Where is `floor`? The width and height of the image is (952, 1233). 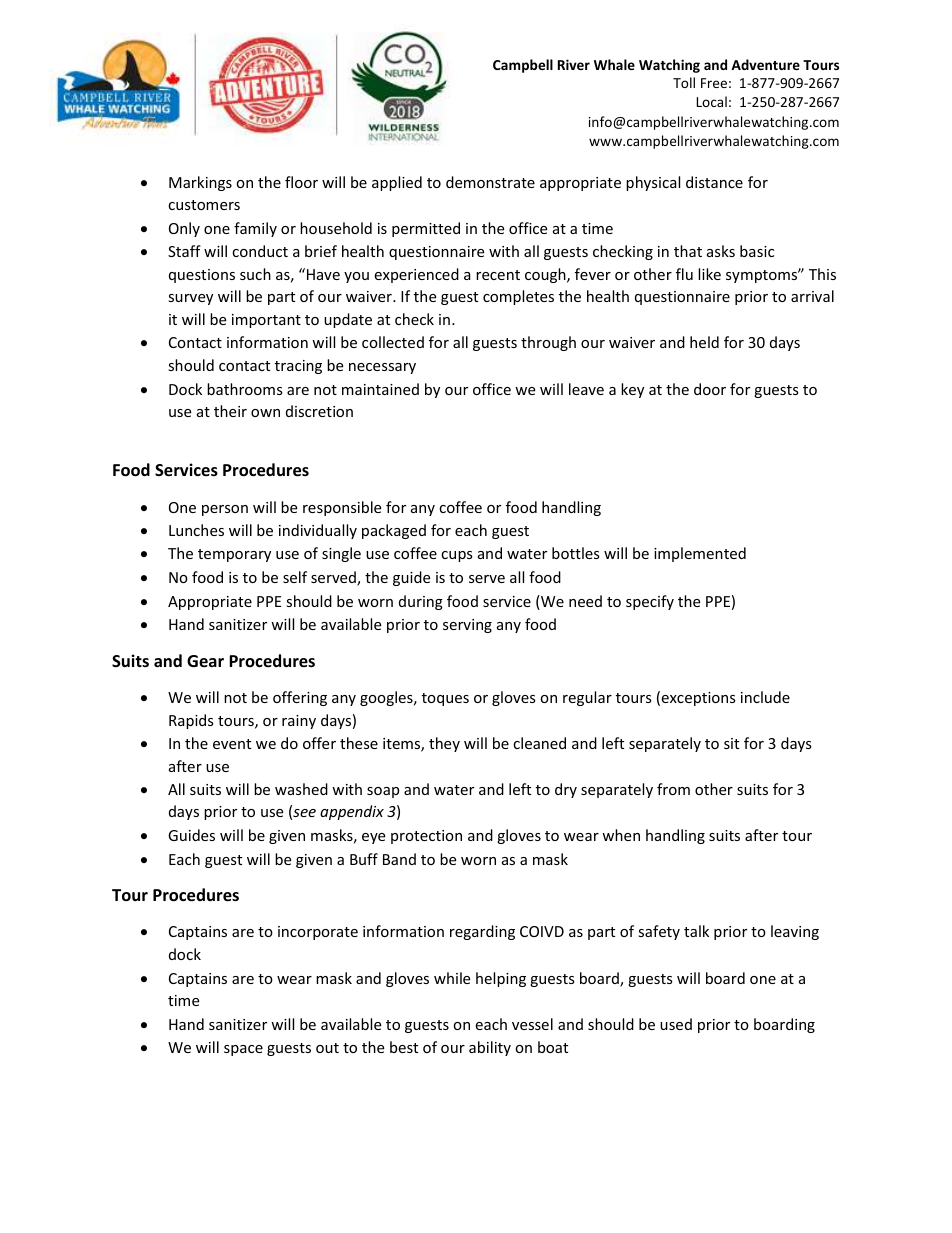 floor is located at coordinates (301, 182).
